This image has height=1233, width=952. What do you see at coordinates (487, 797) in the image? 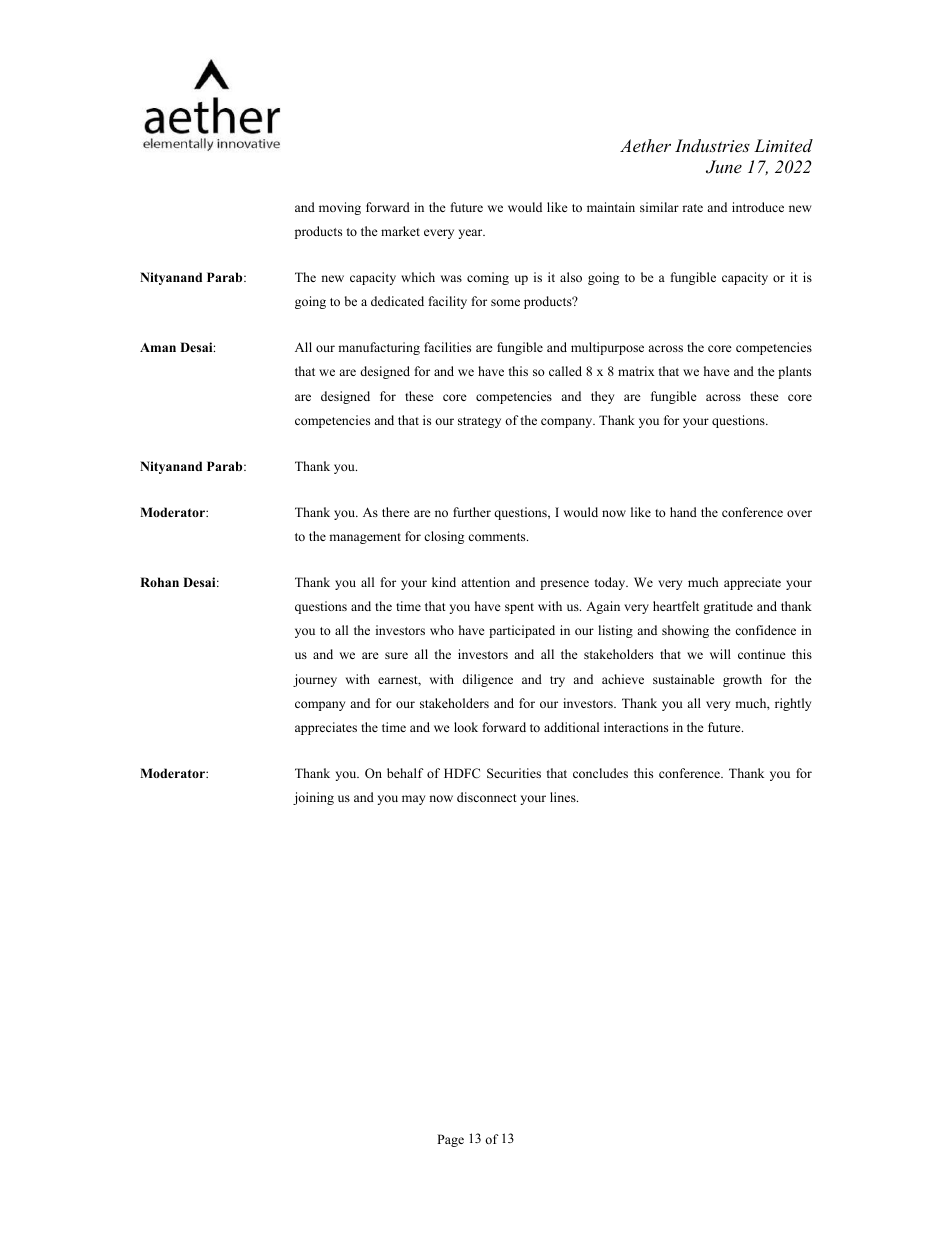
I see `disconnect` at bounding box center [487, 797].
